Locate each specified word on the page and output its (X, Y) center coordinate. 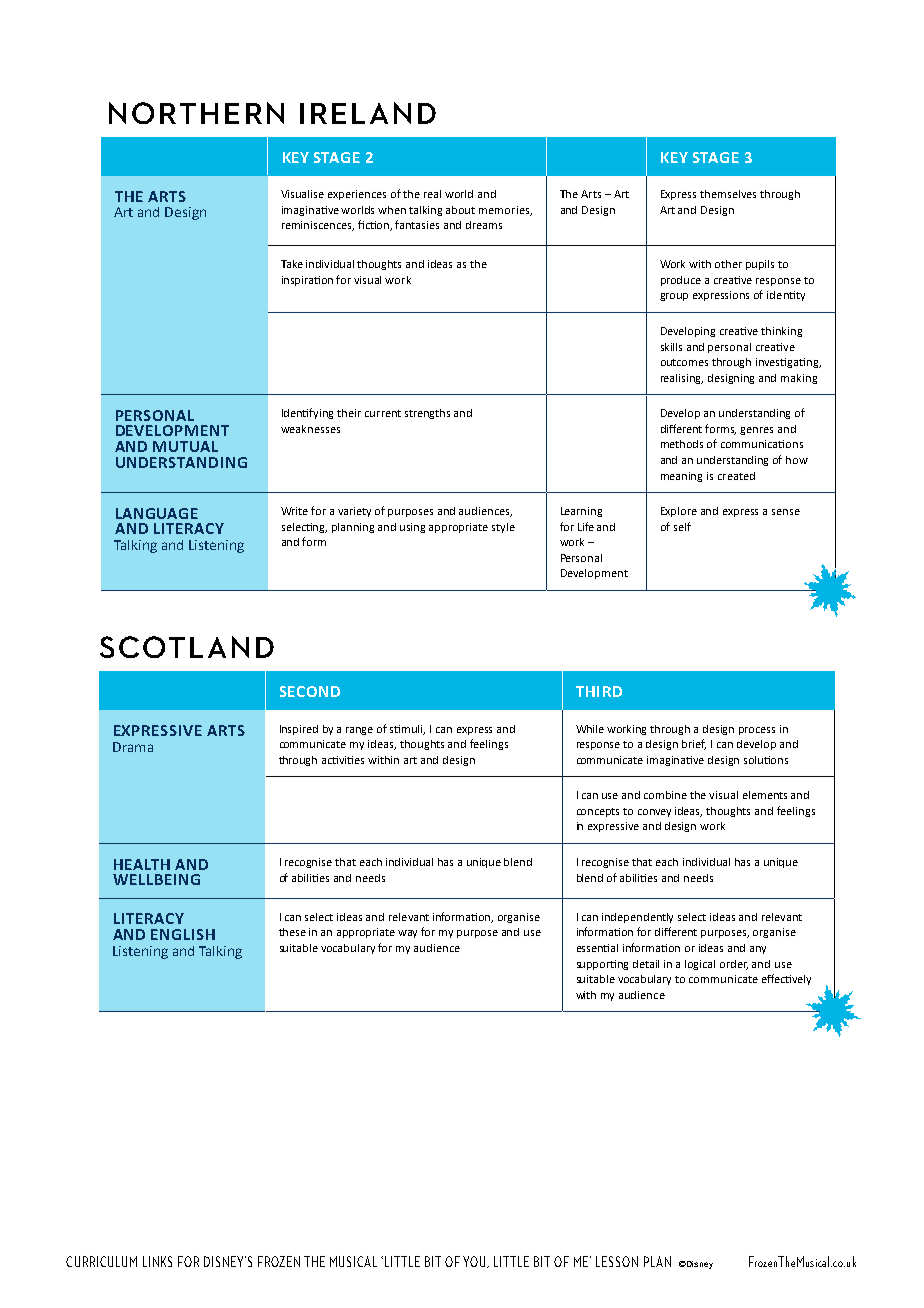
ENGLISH (183, 934)
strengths (427, 414)
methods (682, 444)
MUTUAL (185, 446)
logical (700, 965)
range (359, 731)
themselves (728, 194)
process (757, 731)
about (460, 210)
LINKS (157, 1261)
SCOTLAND (187, 647)
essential (597, 948)
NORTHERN (196, 113)
